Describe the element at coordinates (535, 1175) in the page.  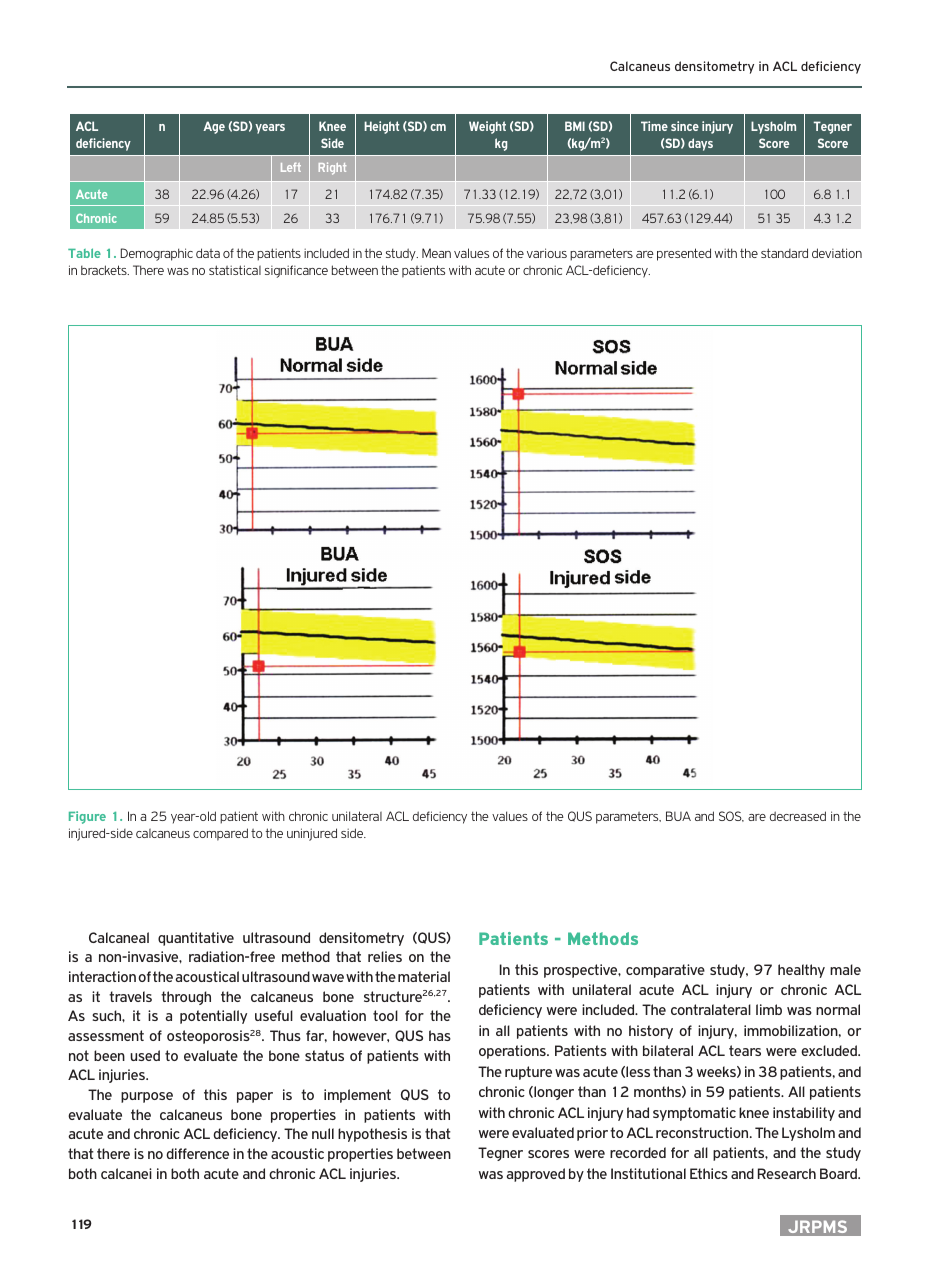
I see `approved` at that location.
